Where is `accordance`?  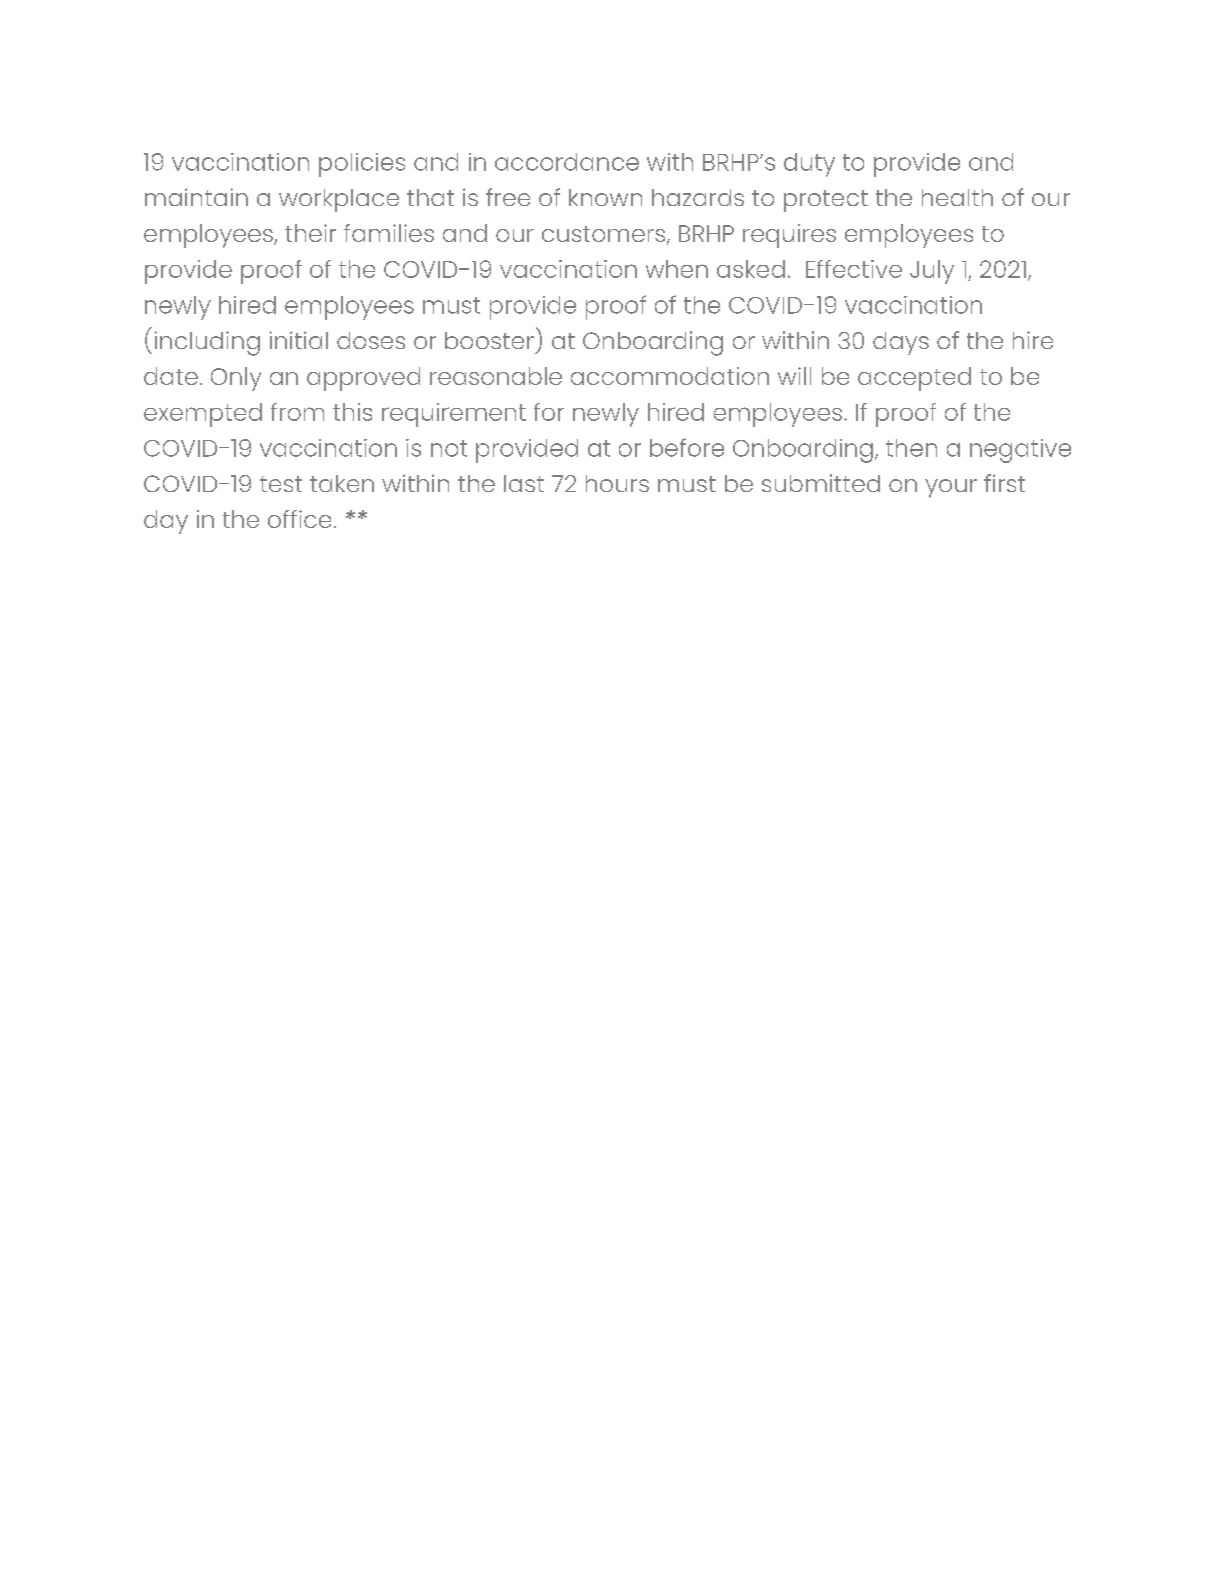 accordance is located at coordinates (567, 162).
